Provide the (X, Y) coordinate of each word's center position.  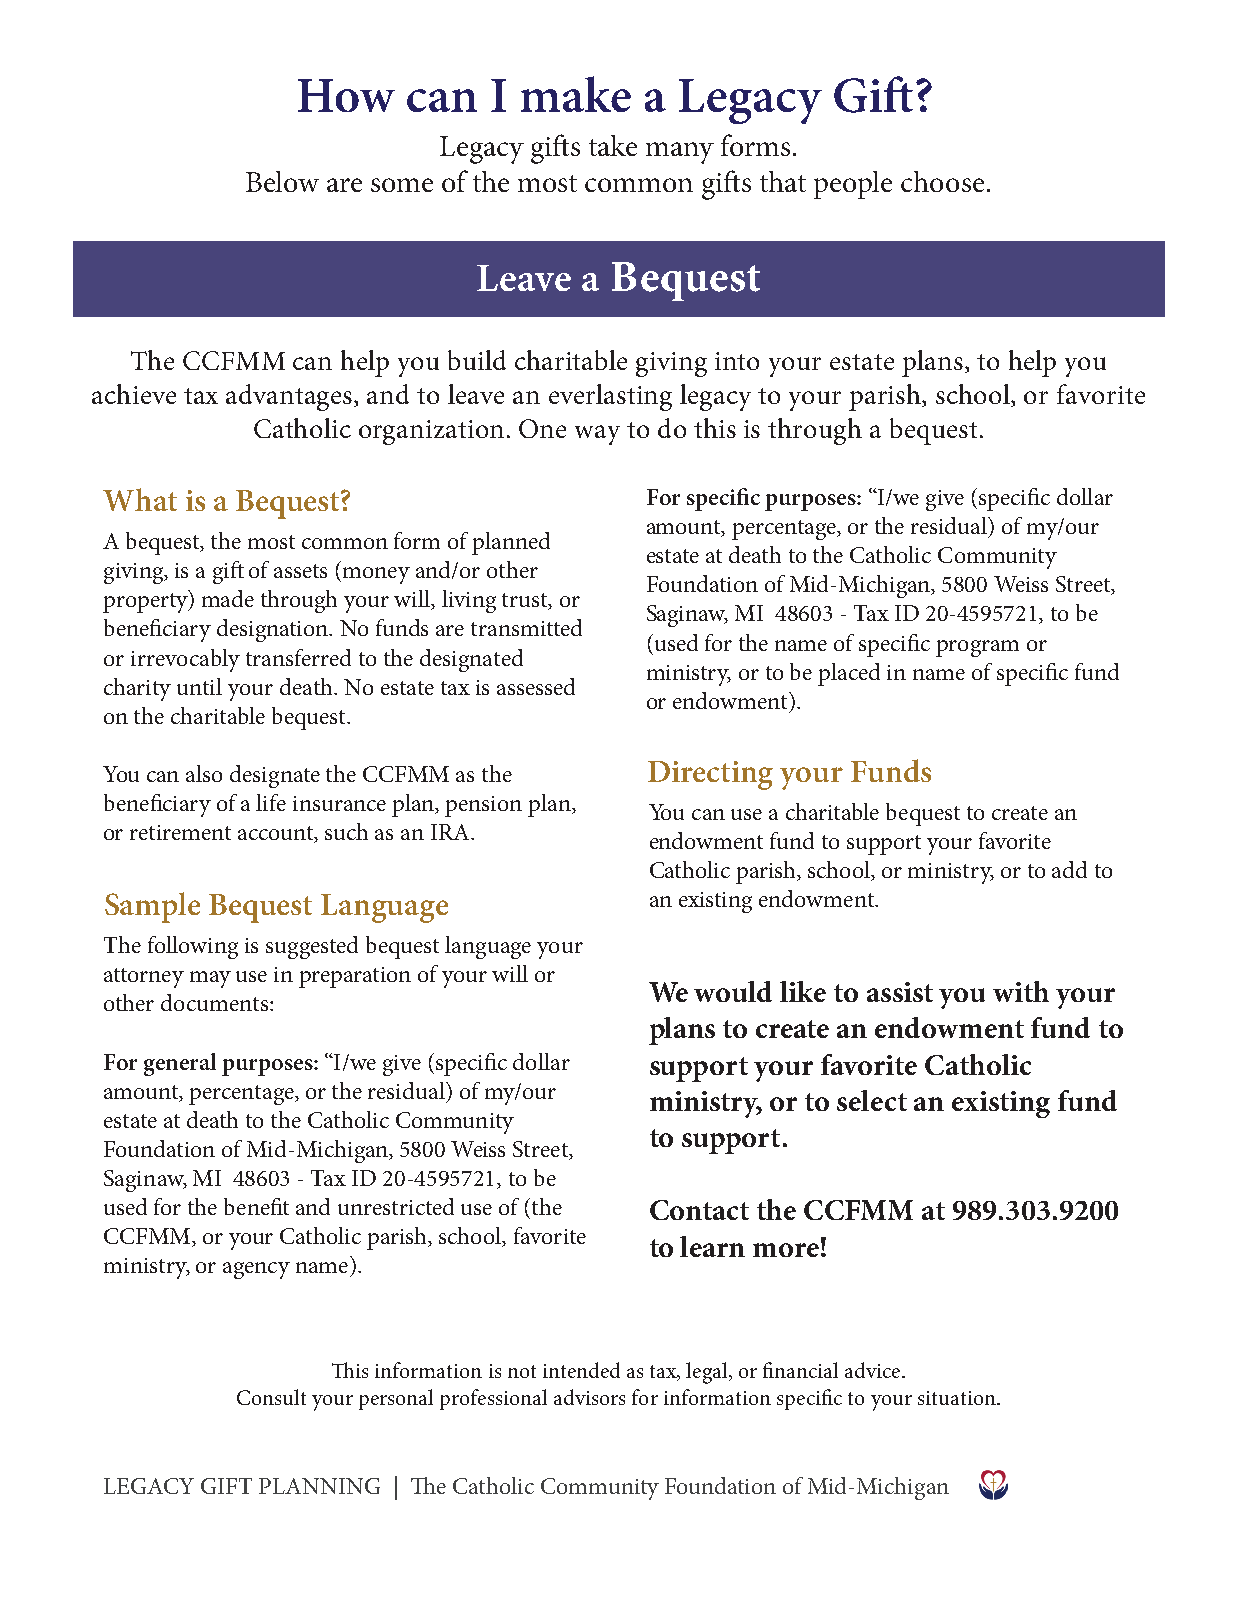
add (1069, 869)
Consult (271, 1397)
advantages (290, 397)
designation (274, 630)
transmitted (526, 627)
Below (282, 181)
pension (483, 806)
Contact (699, 1210)
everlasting (610, 397)
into (737, 361)
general (180, 1064)
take (613, 145)
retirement (180, 832)
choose (942, 181)
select (872, 1100)
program (977, 648)
